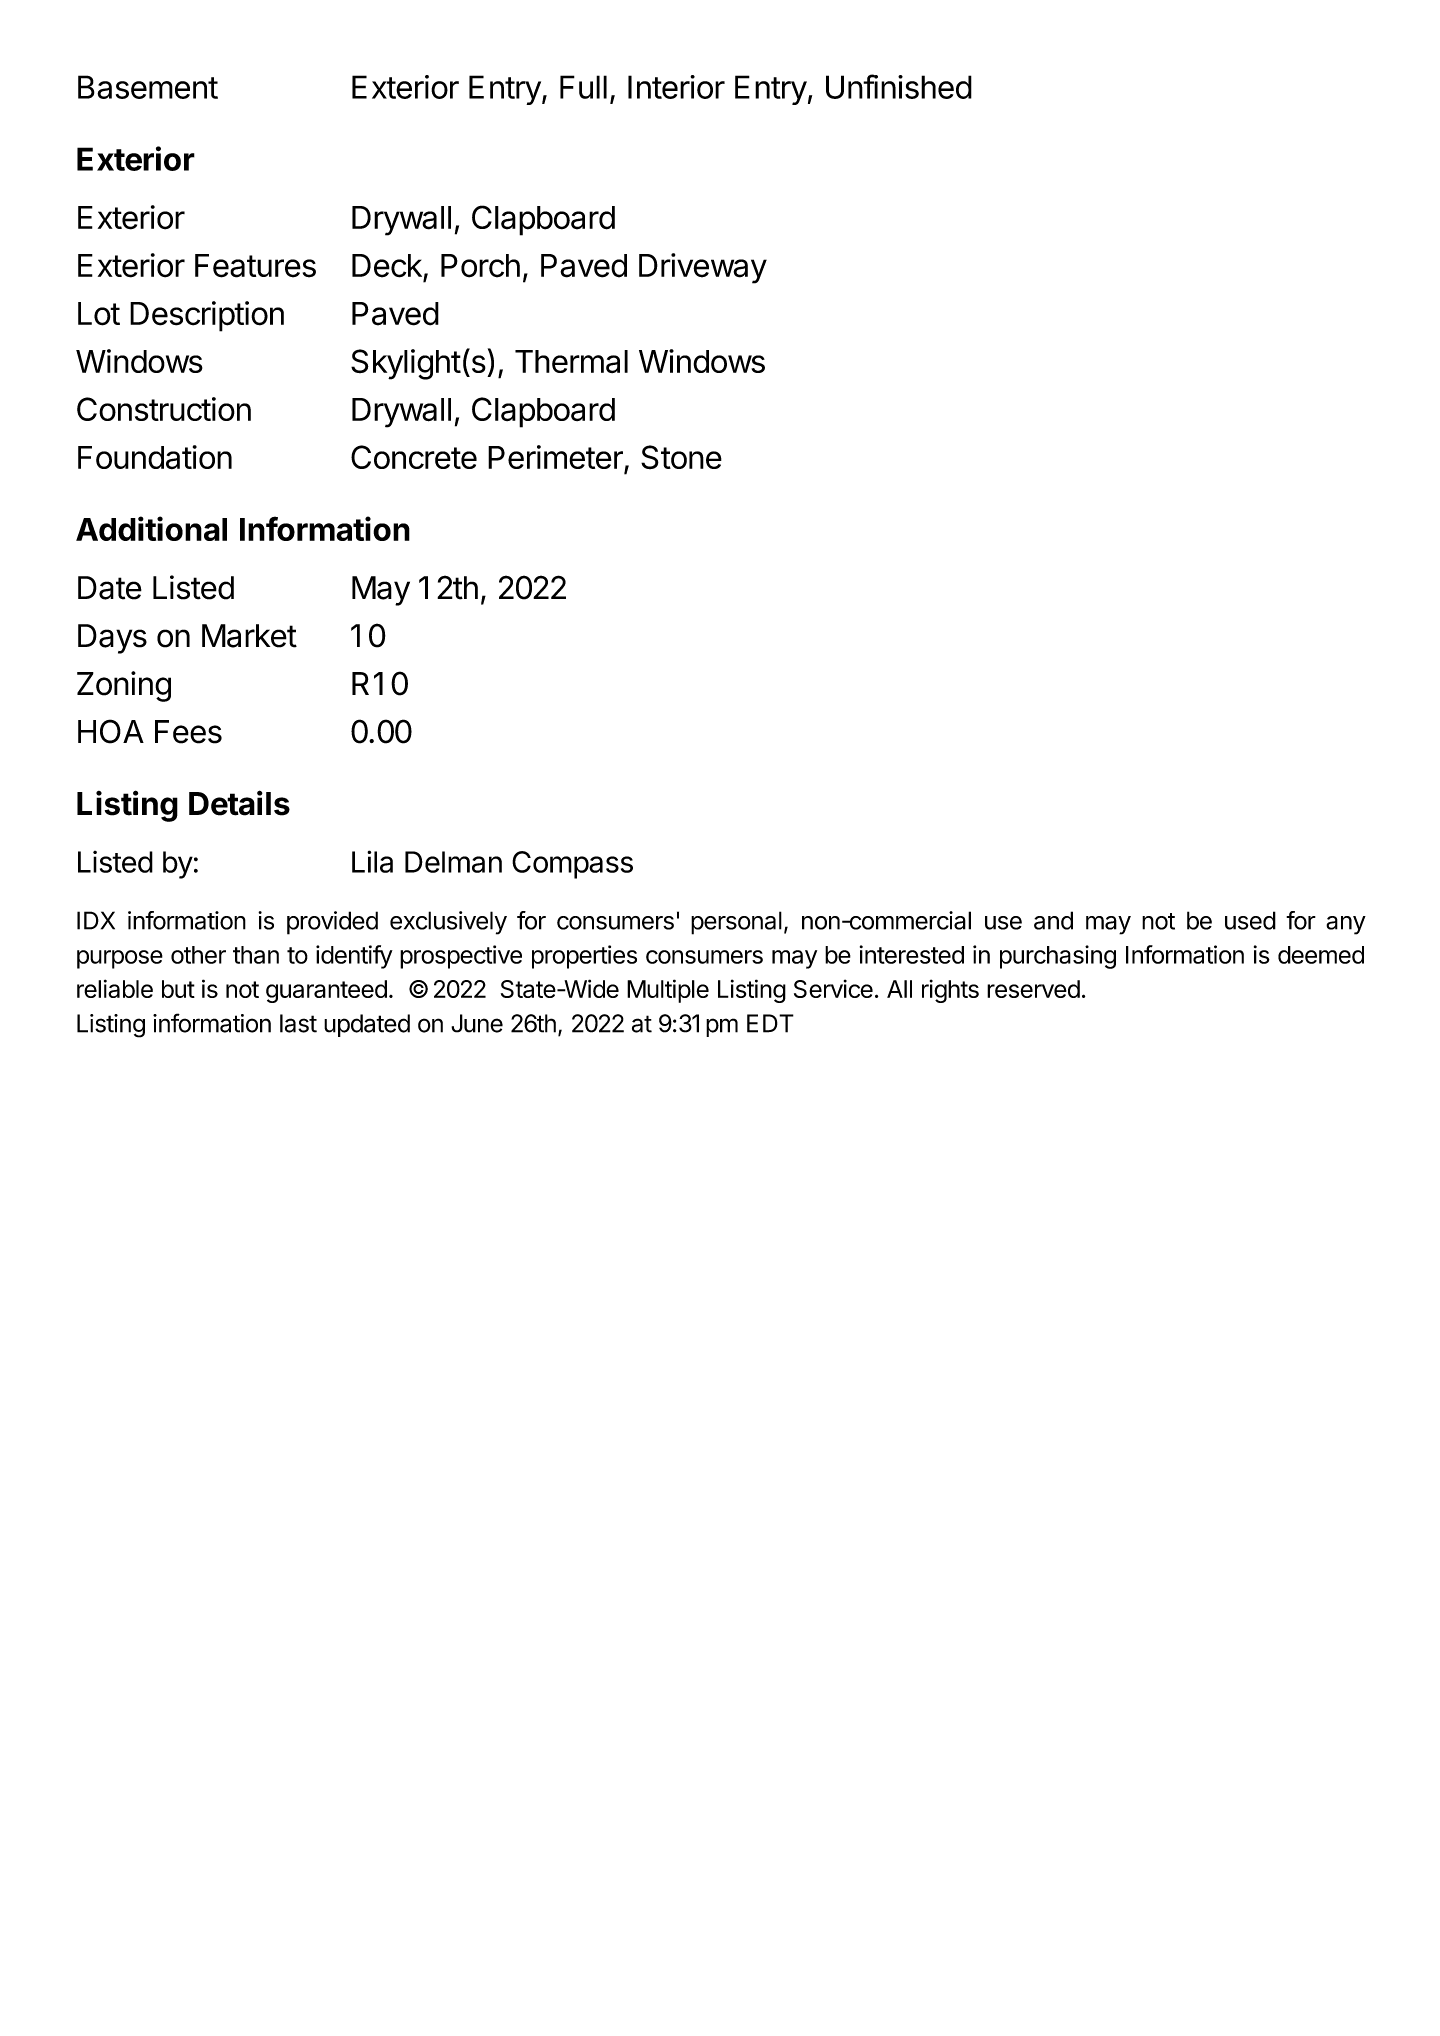  I want to click on Unfinished, so click(899, 86).
